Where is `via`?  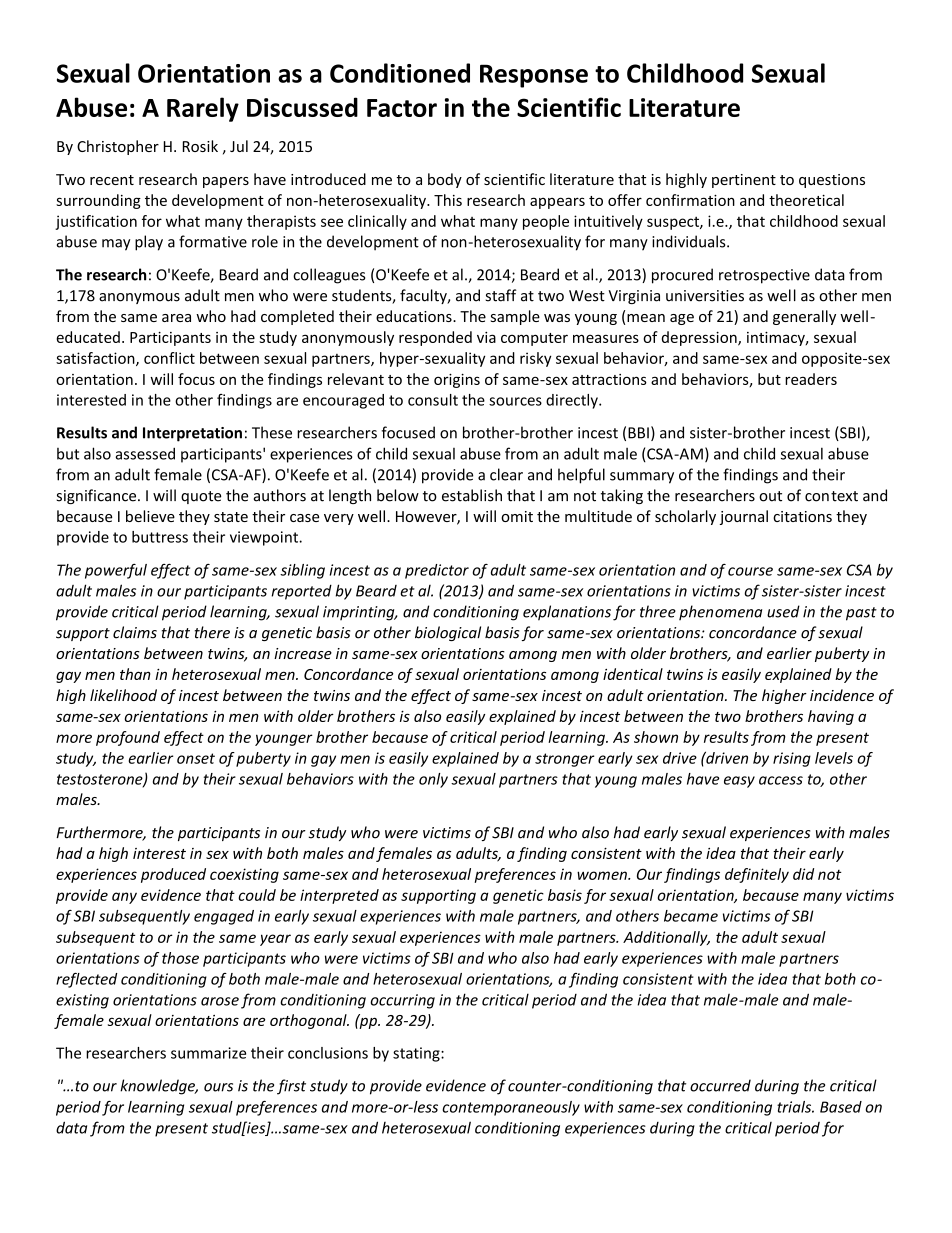 via is located at coordinates (486, 337).
